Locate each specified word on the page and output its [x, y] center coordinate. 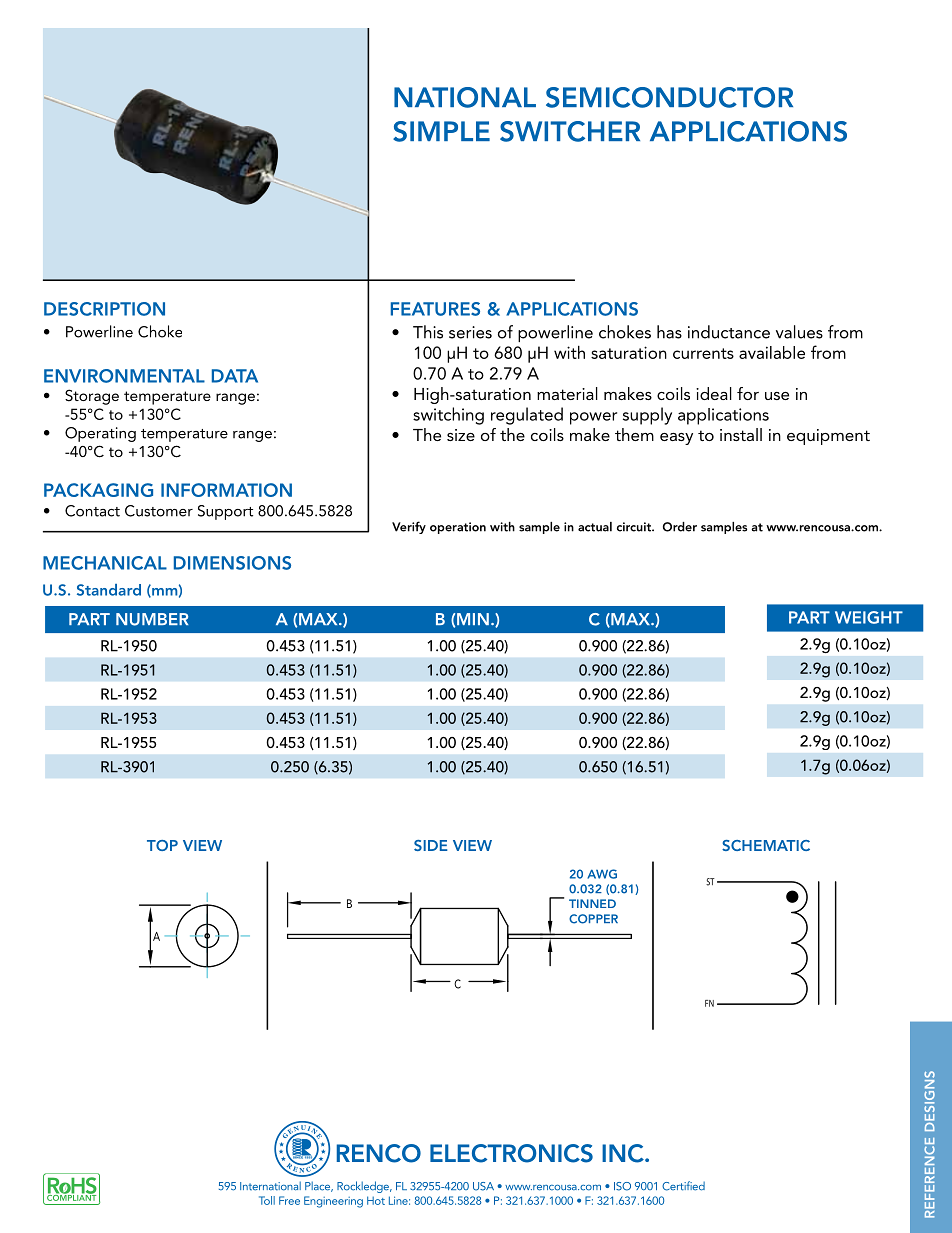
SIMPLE [441, 131]
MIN [473, 619]
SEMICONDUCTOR [669, 97]
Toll [267, 1200]
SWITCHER [570, 131]
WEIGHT [869, 617]
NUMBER [152, 619]
